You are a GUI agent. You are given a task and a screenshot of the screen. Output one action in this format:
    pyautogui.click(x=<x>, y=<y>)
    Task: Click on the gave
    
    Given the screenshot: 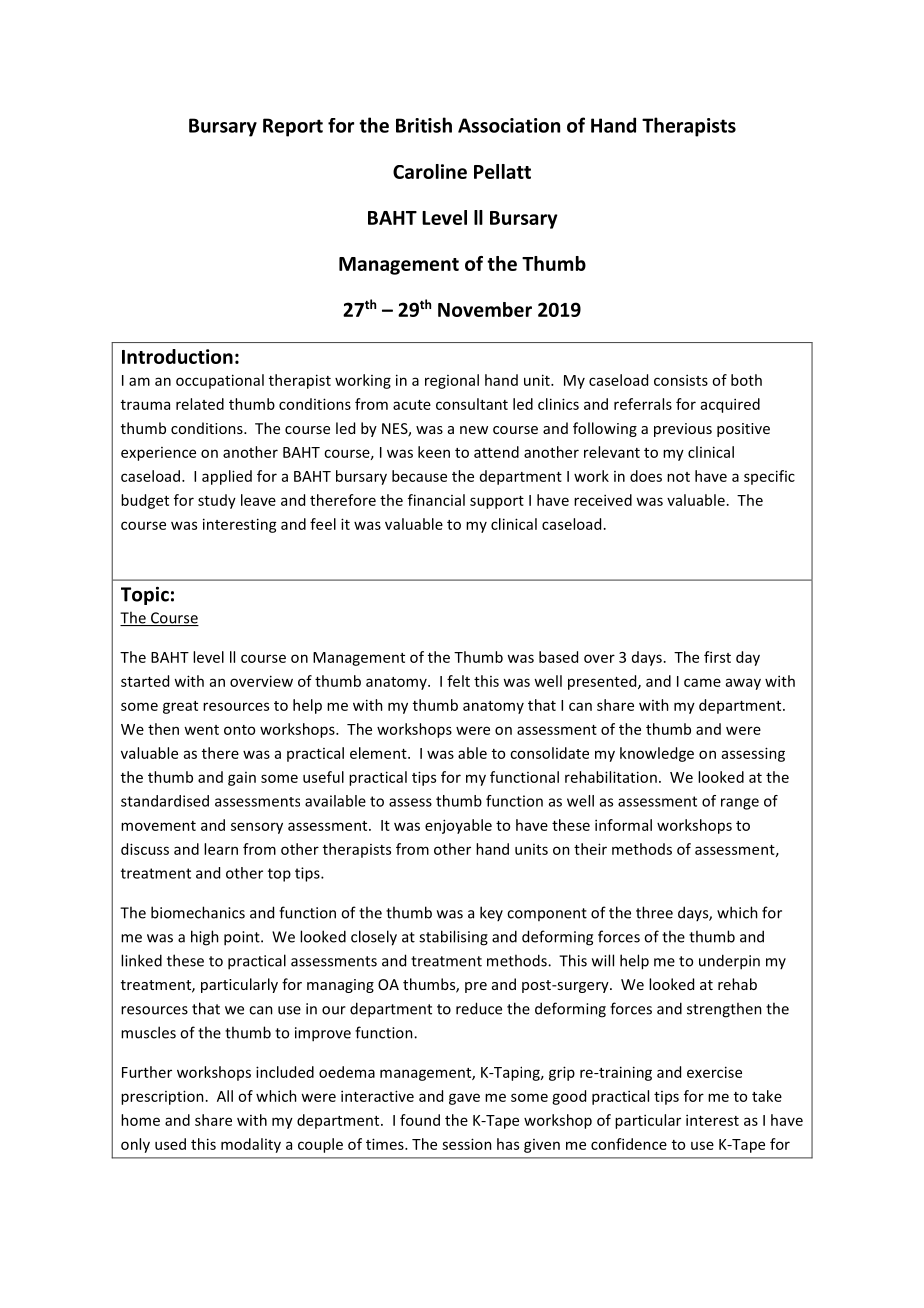 What is the action you would take?
    pyautogui.click(x=464, y=1099)
